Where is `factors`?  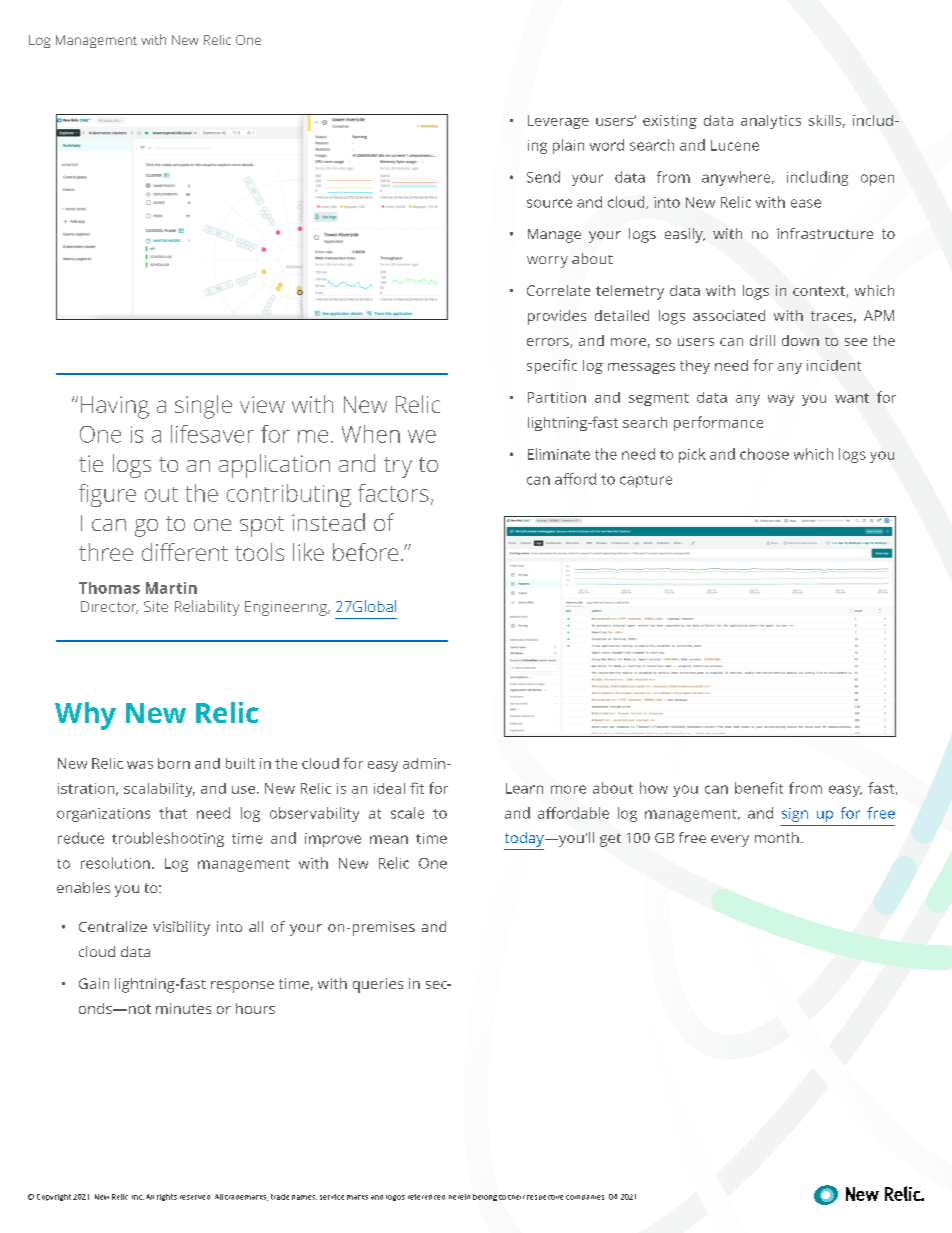 factors is located at coordinates (393, 493).
